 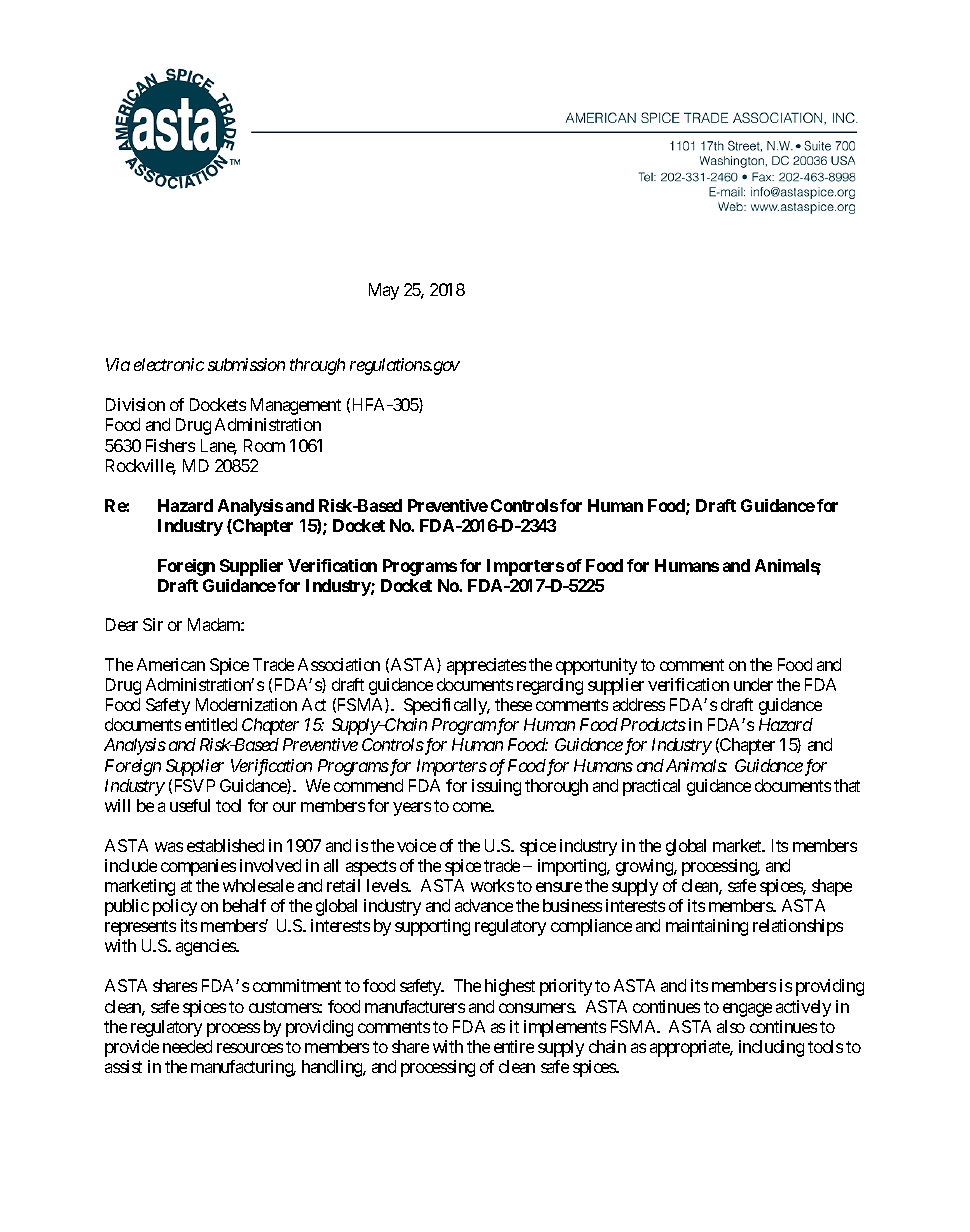 I want to click on useful, so click(x=190, y=805).
